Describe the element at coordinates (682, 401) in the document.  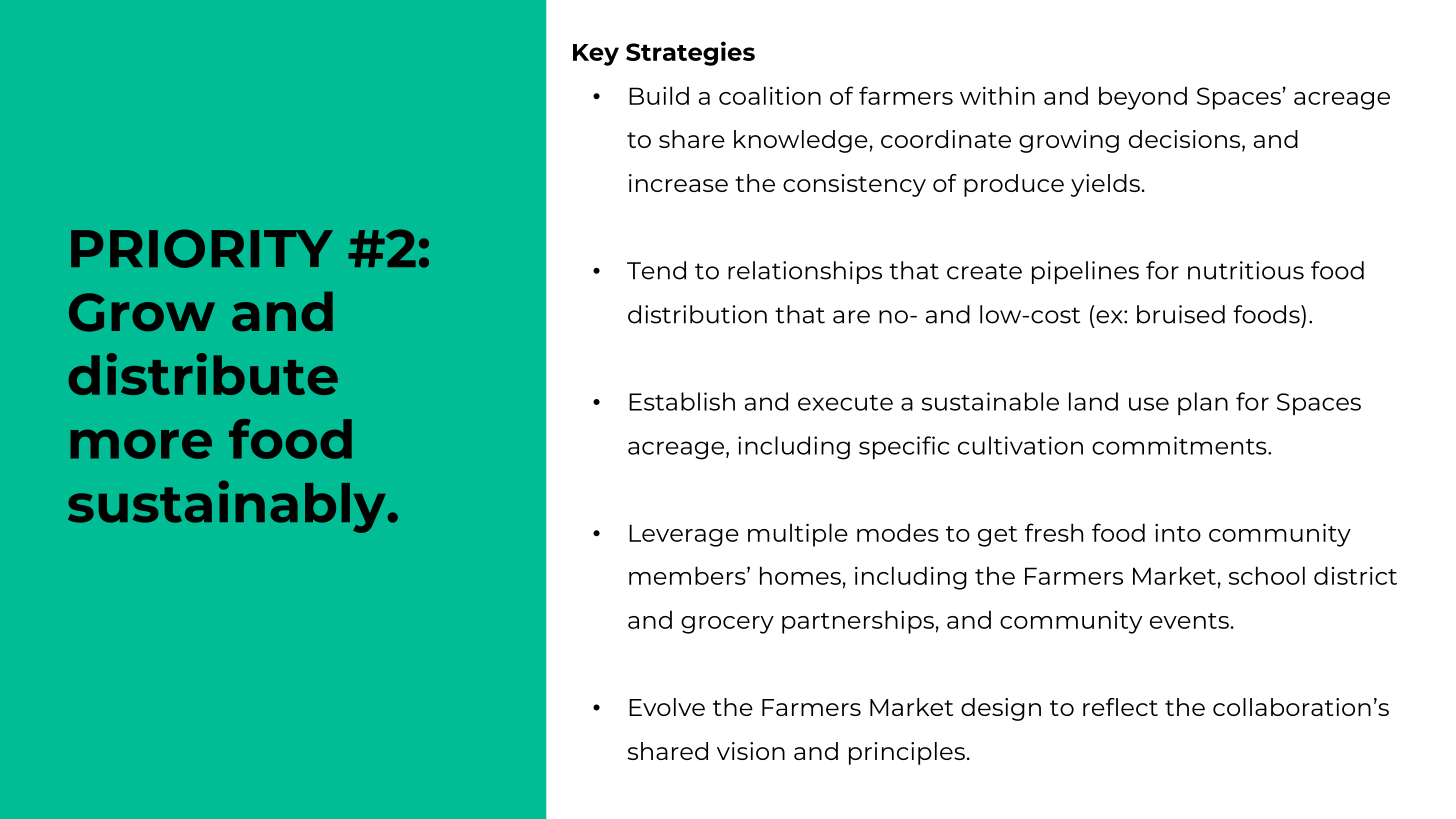
I see `Establish` at that location.
